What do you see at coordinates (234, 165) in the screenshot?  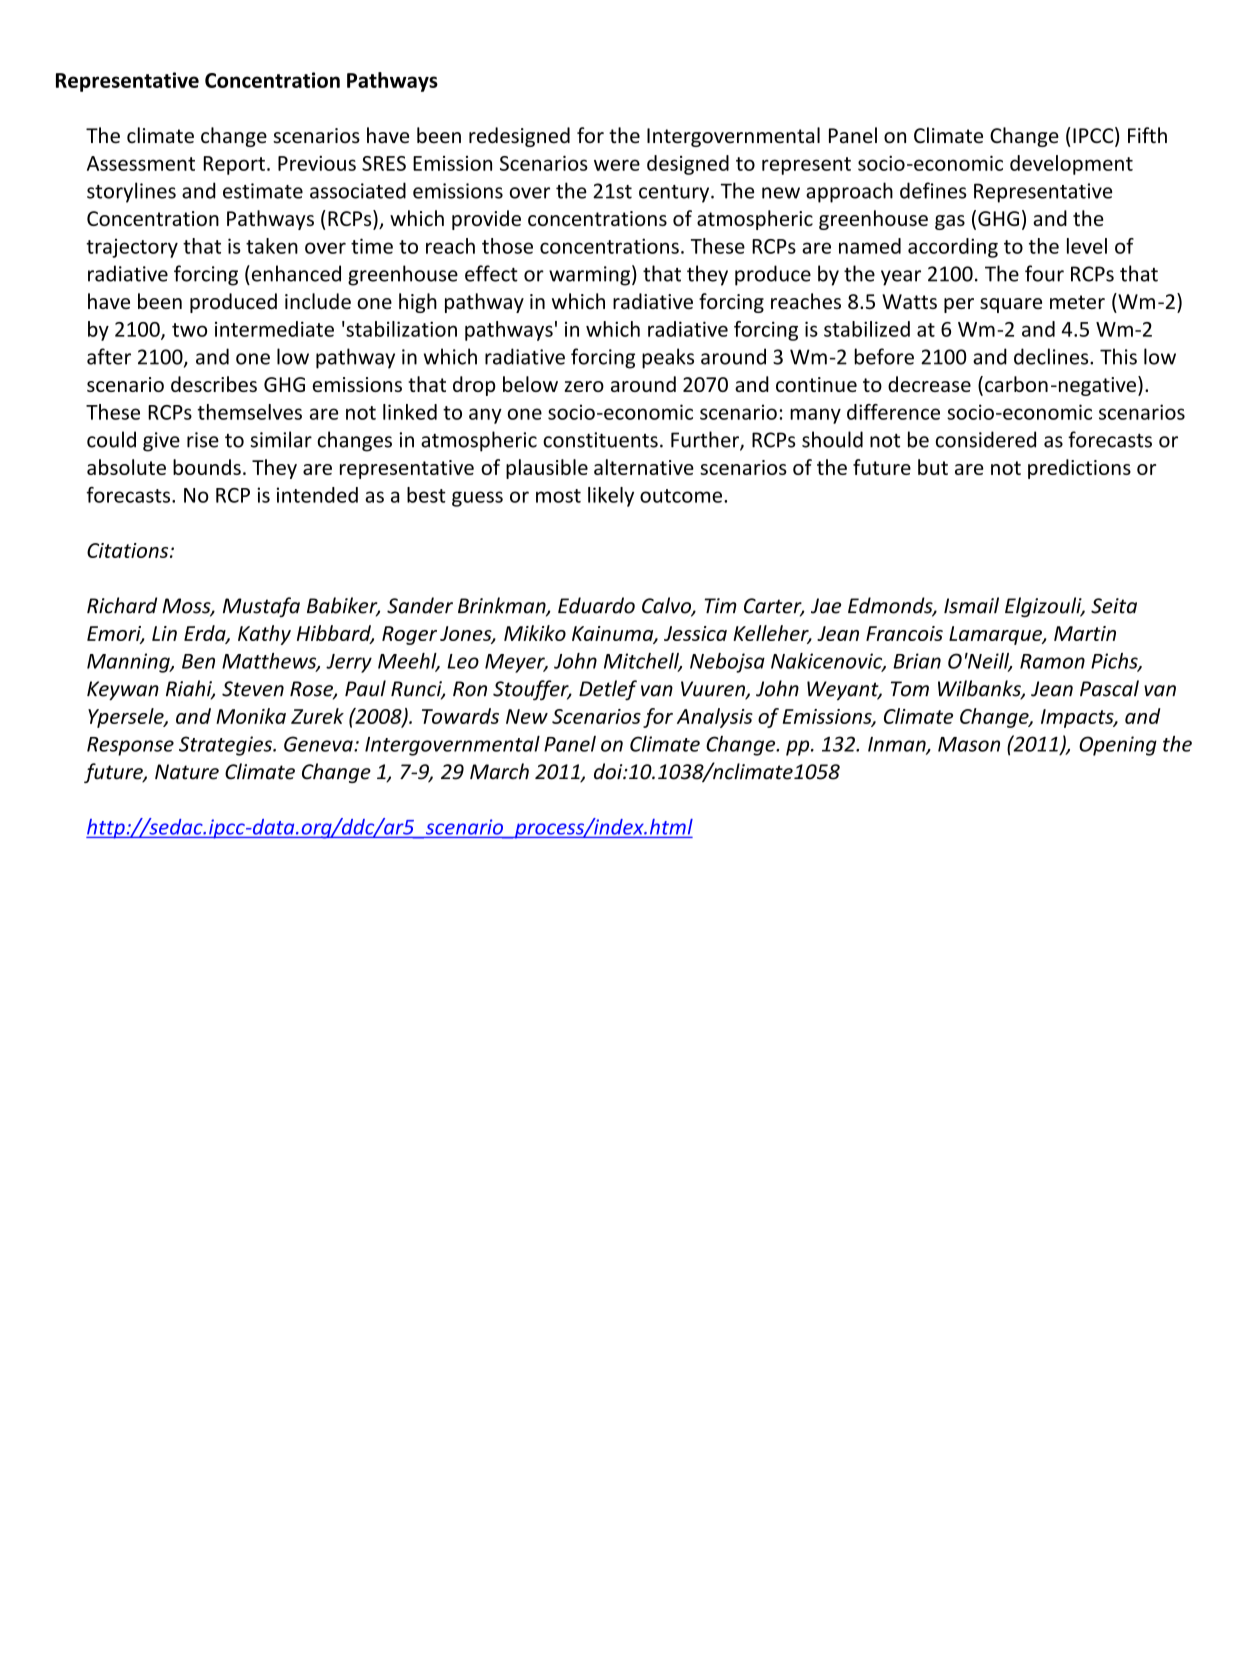 I see `Report` at bounding box center [234, 165].
